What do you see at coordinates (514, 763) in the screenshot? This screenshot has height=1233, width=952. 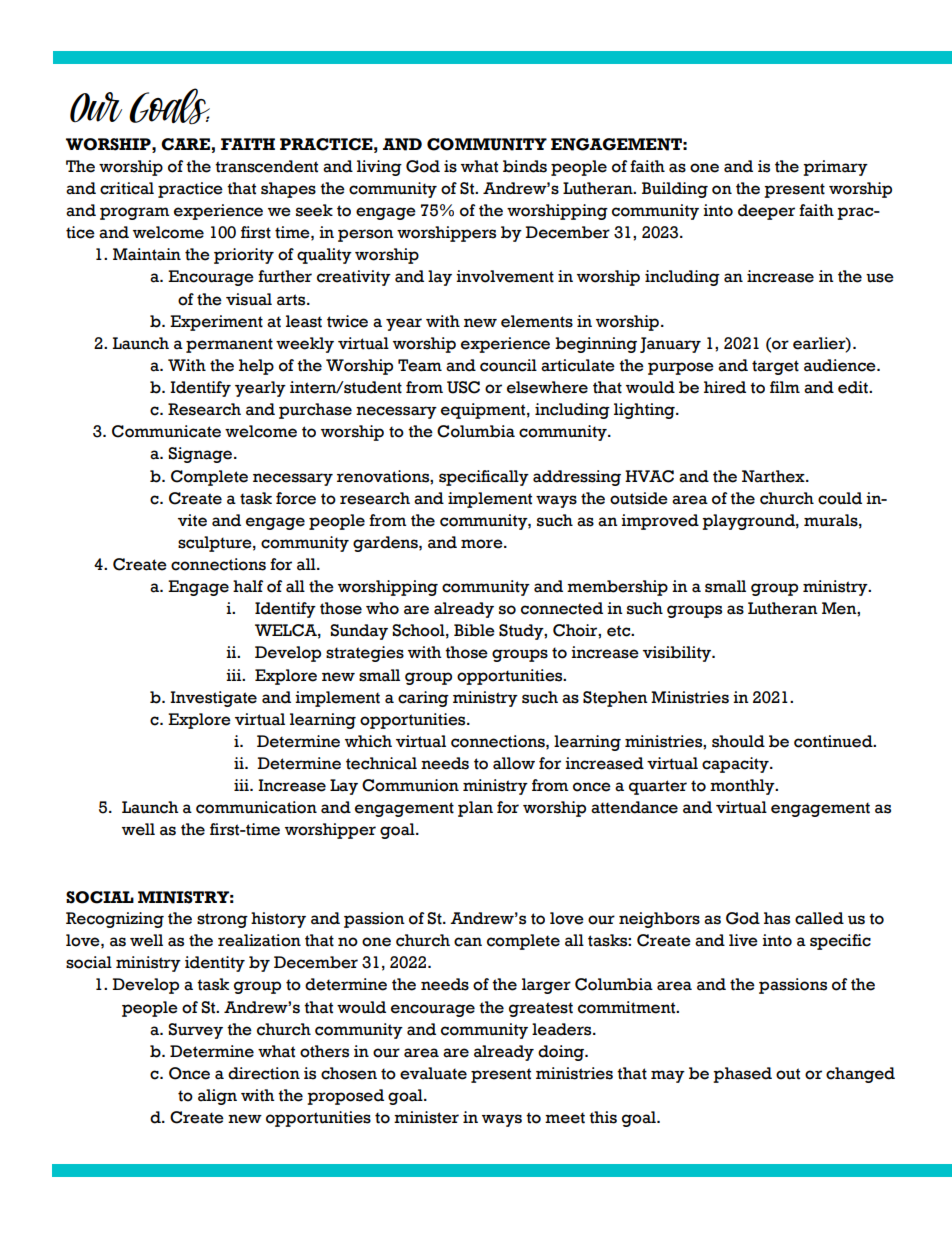 I see `allow` at bounding box center [514, 763].
